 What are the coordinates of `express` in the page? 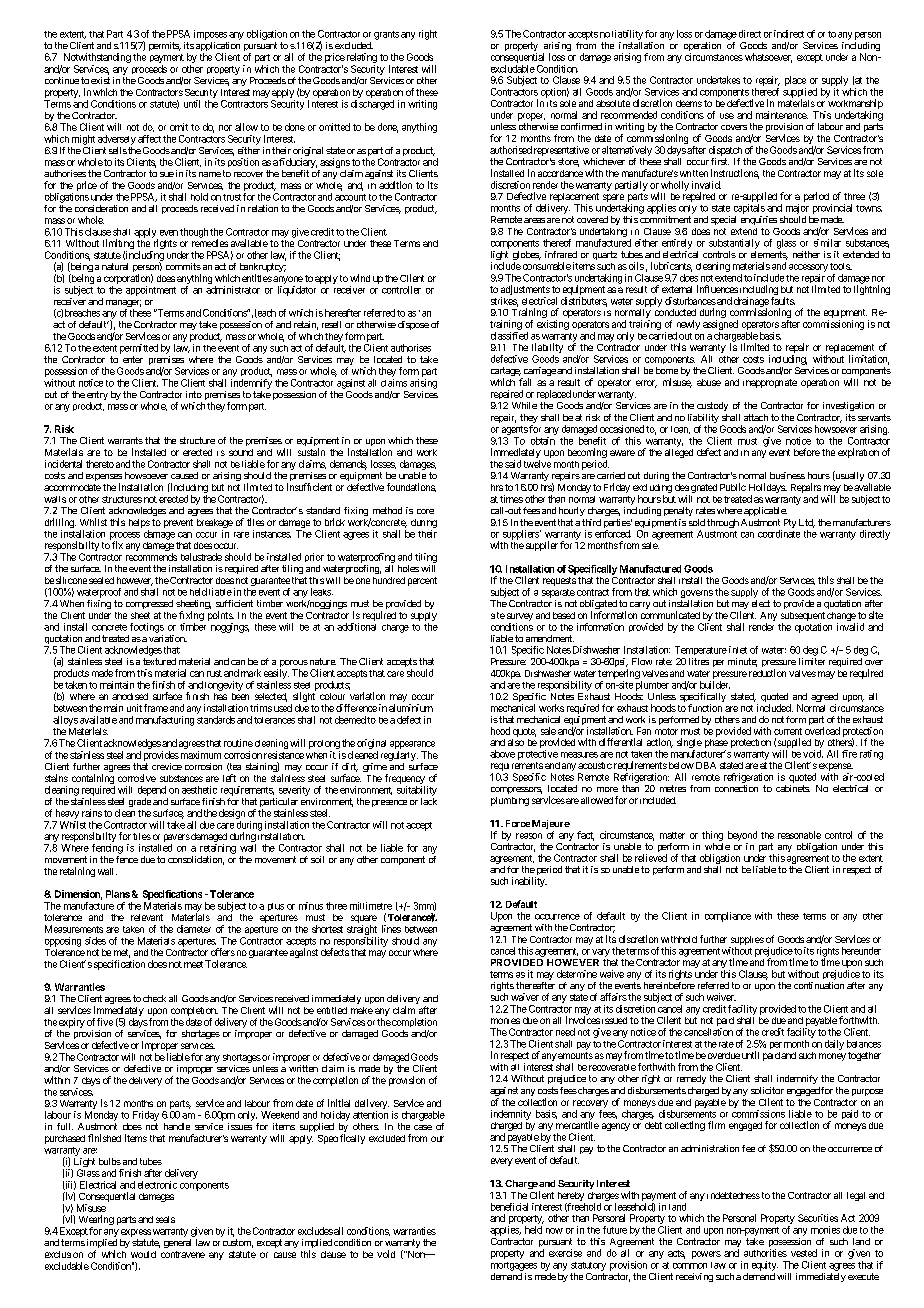 It's located at (136, 1233).
